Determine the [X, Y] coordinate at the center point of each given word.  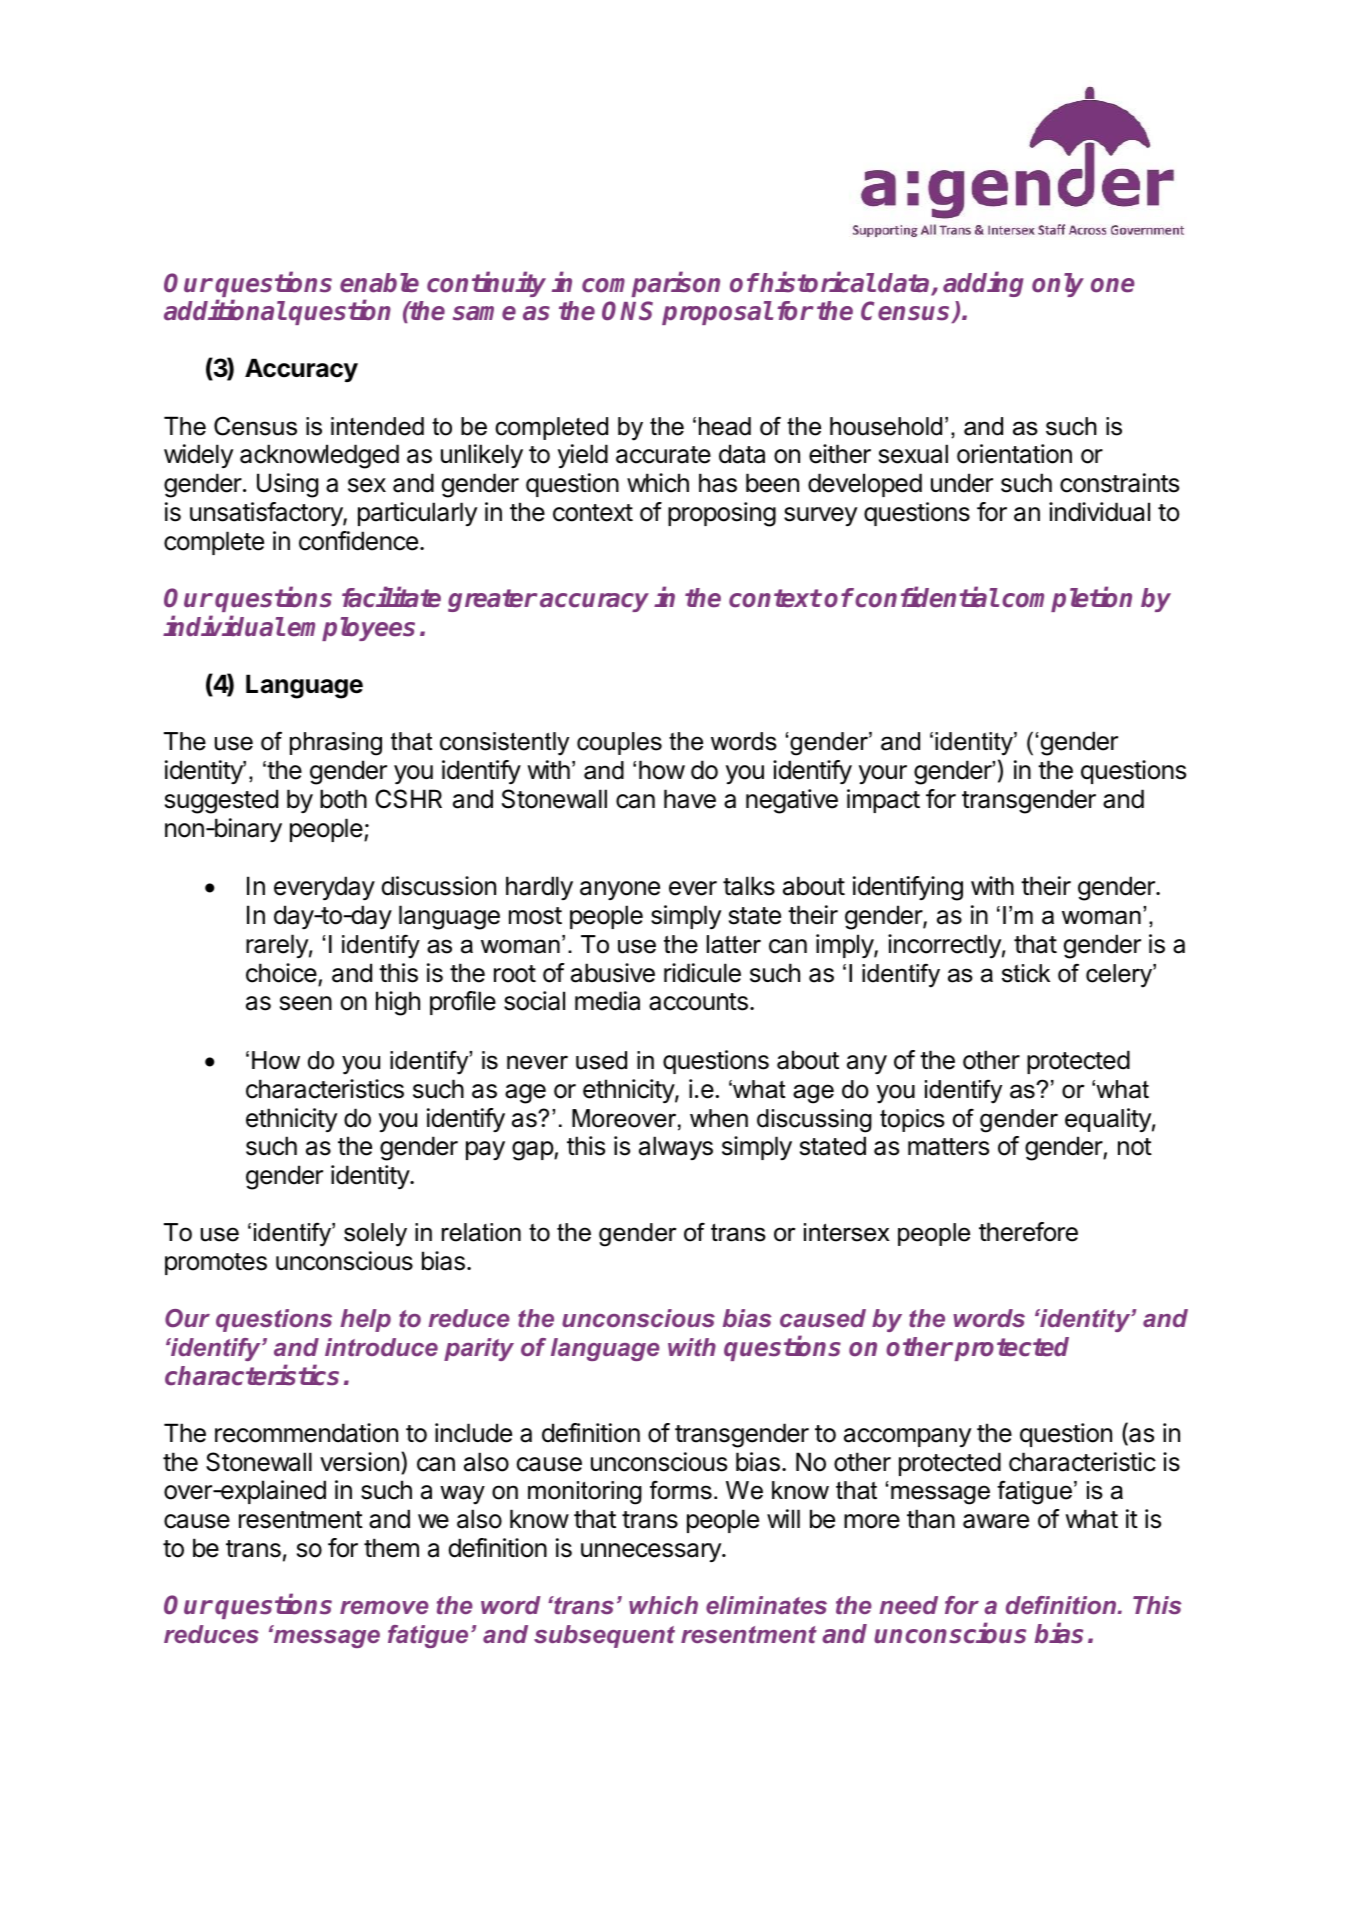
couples [619, 743]
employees [351, 629]
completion [1067, 599]
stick [1026, 973]
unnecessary [652, 1552]
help [365, 1320]
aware [996, 1521]
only [1058, 285]
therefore [1028, 1232]
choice [281, 973]
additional [225, 310]
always [676, 1148]
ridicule [702, 973]
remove [384, 1607]
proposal [717, 313]
